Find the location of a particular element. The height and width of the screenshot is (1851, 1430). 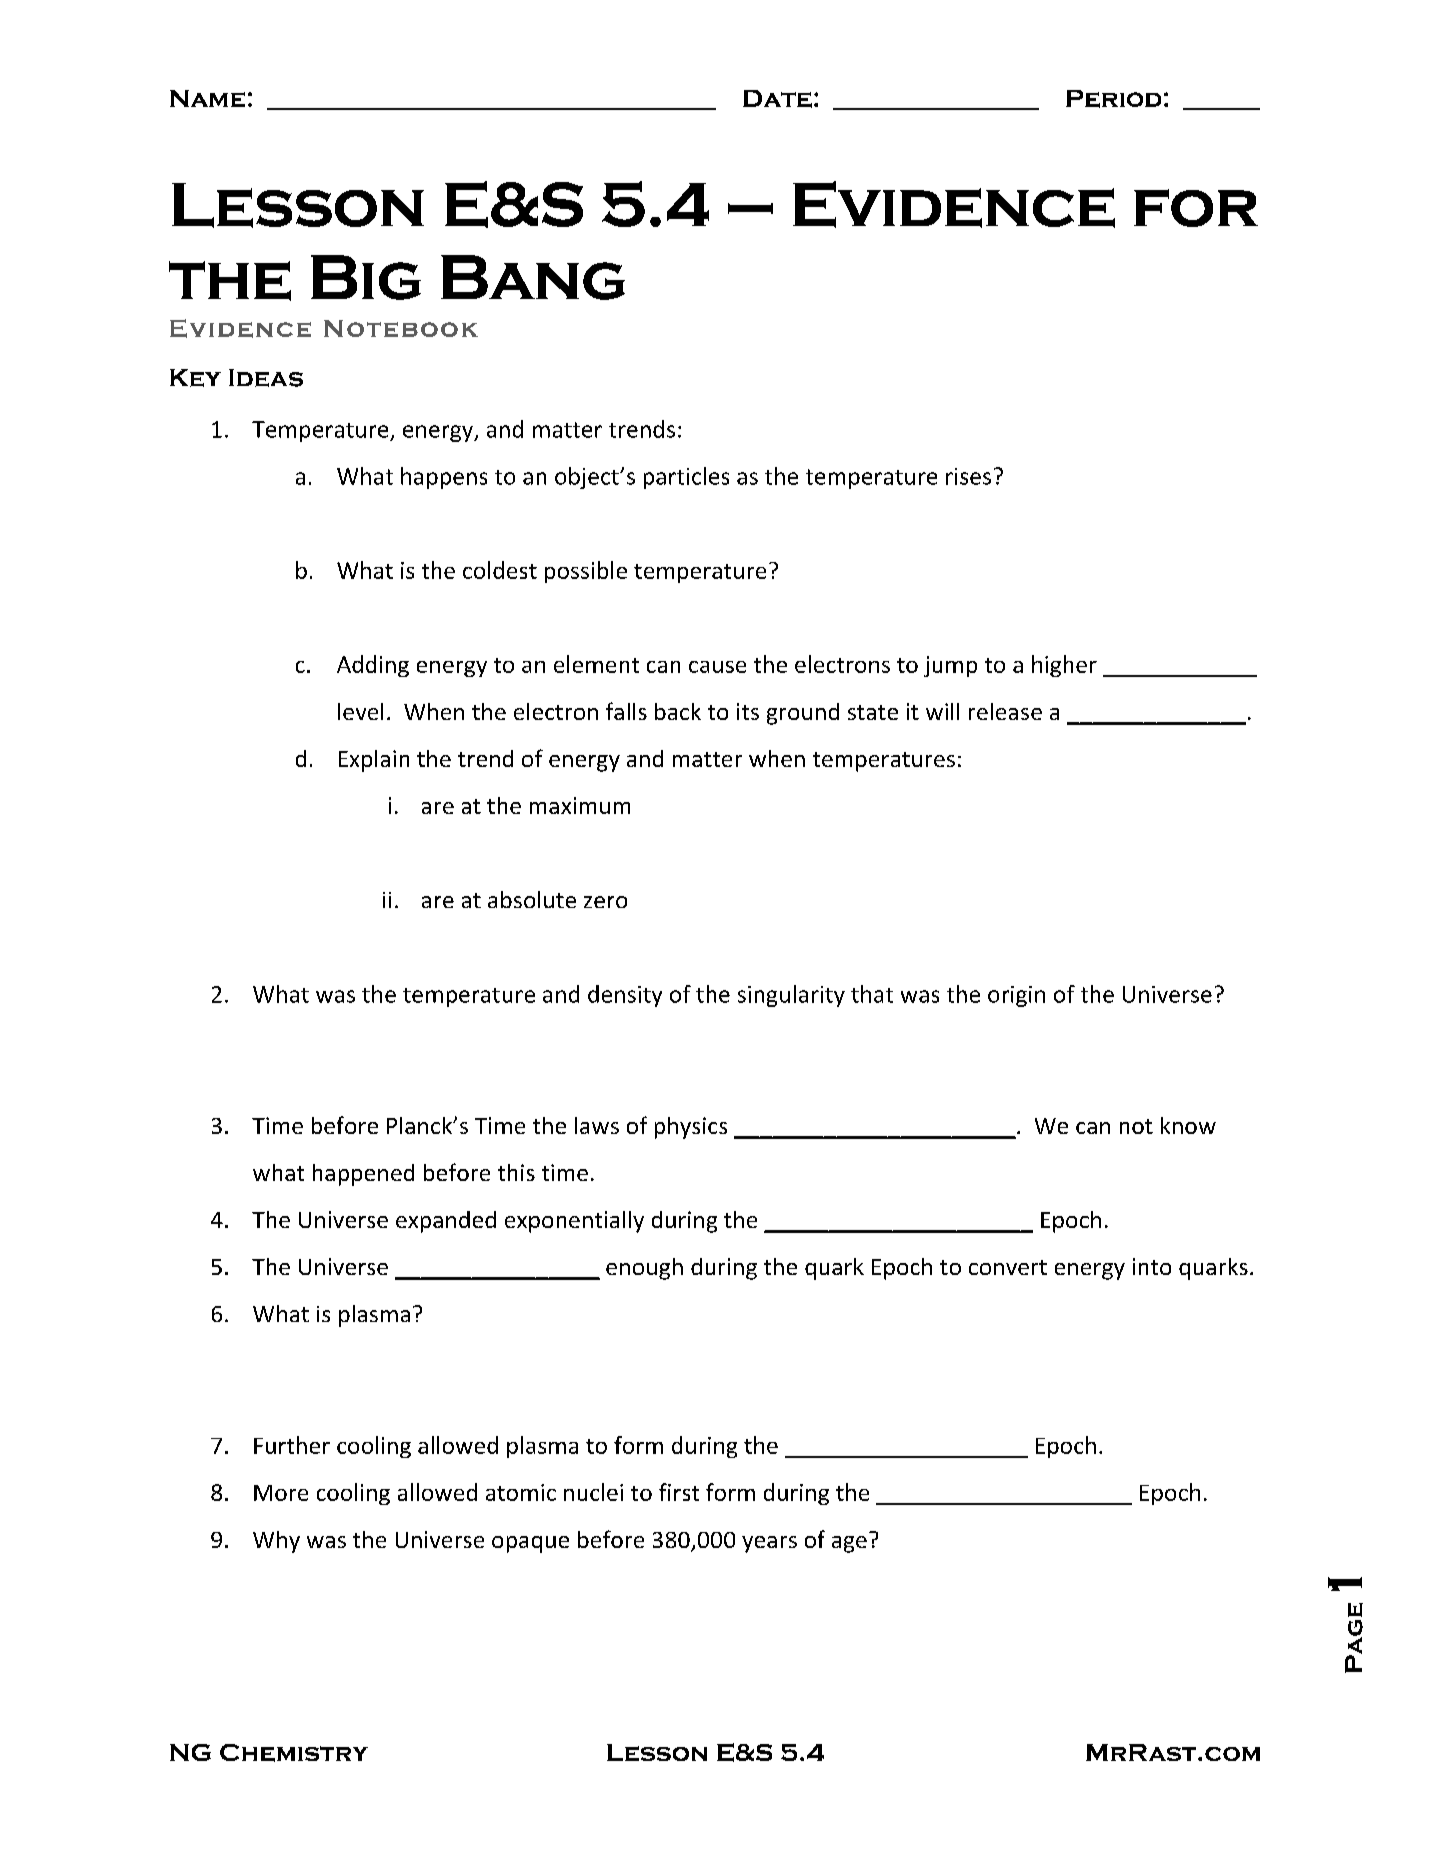

convert is located at coordinates (1008, 1267).
